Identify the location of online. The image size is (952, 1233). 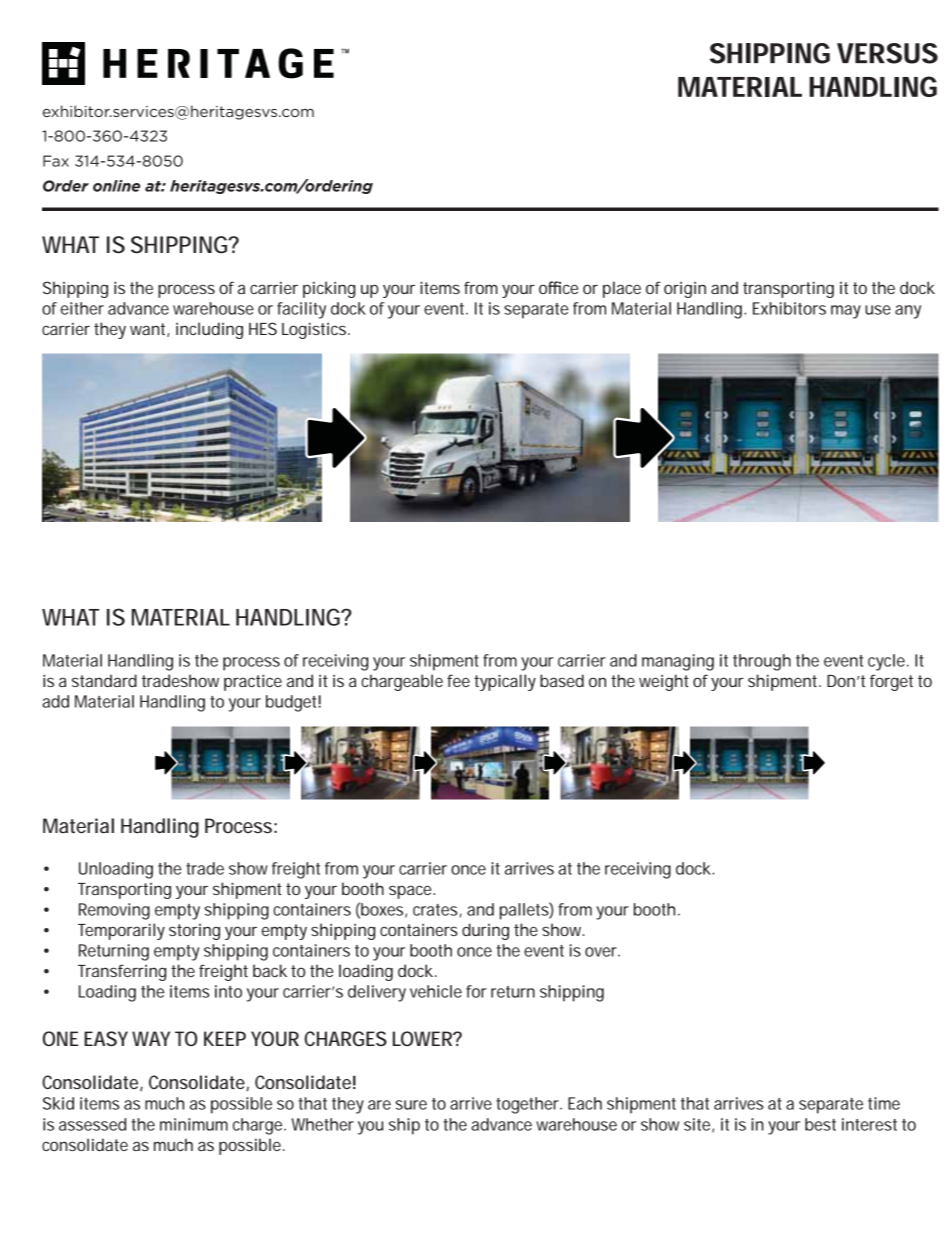
(116, 186).
